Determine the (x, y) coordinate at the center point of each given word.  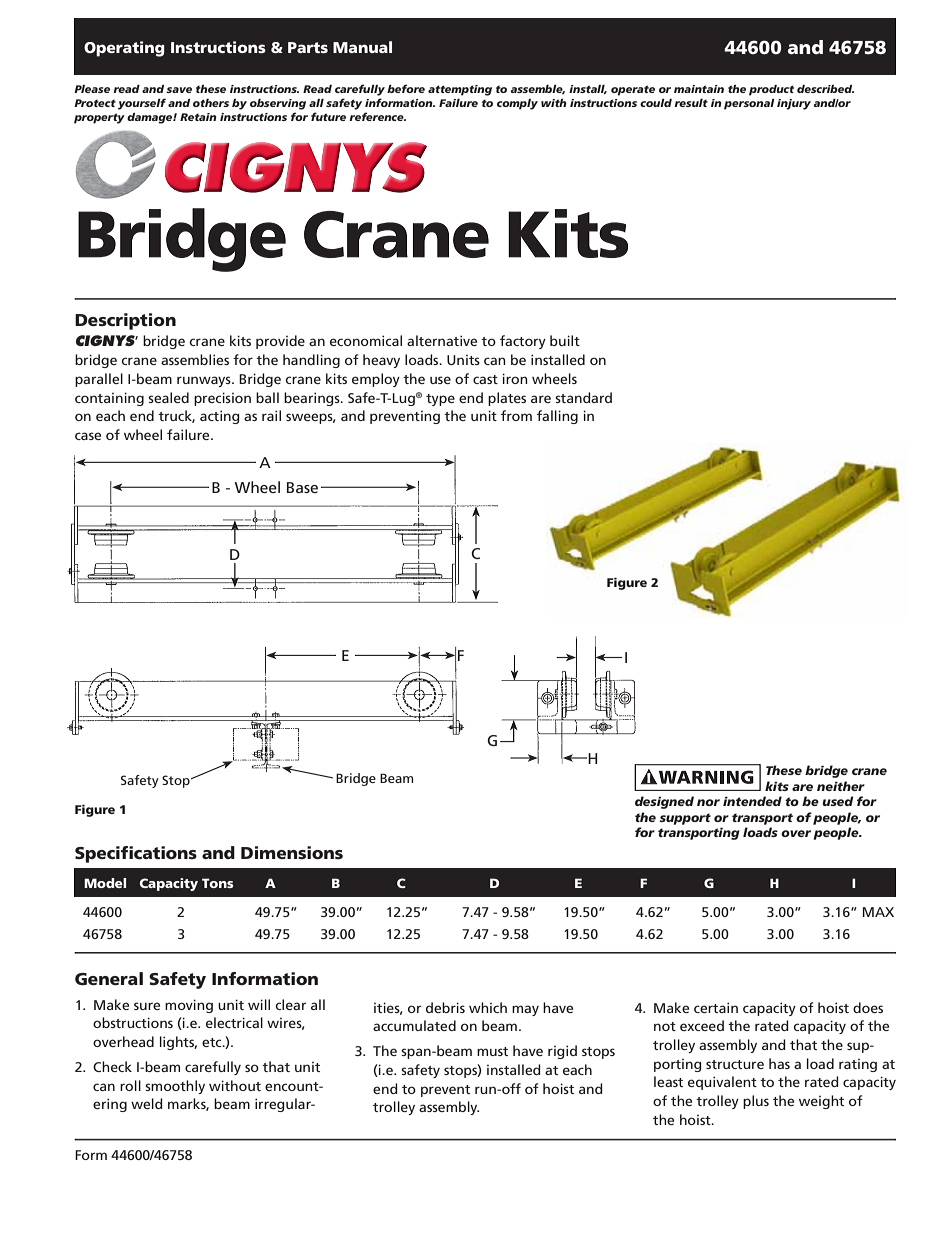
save (179, 90)
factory (523, 342)
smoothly (175, 1087)
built (565, 340)
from (516, 415)
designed (664, 802)
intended (752, 801)
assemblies (195, 359)
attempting (460, 90)
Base (302, 487)
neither (841, 786)
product (771, 90)
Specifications (136, 854)
